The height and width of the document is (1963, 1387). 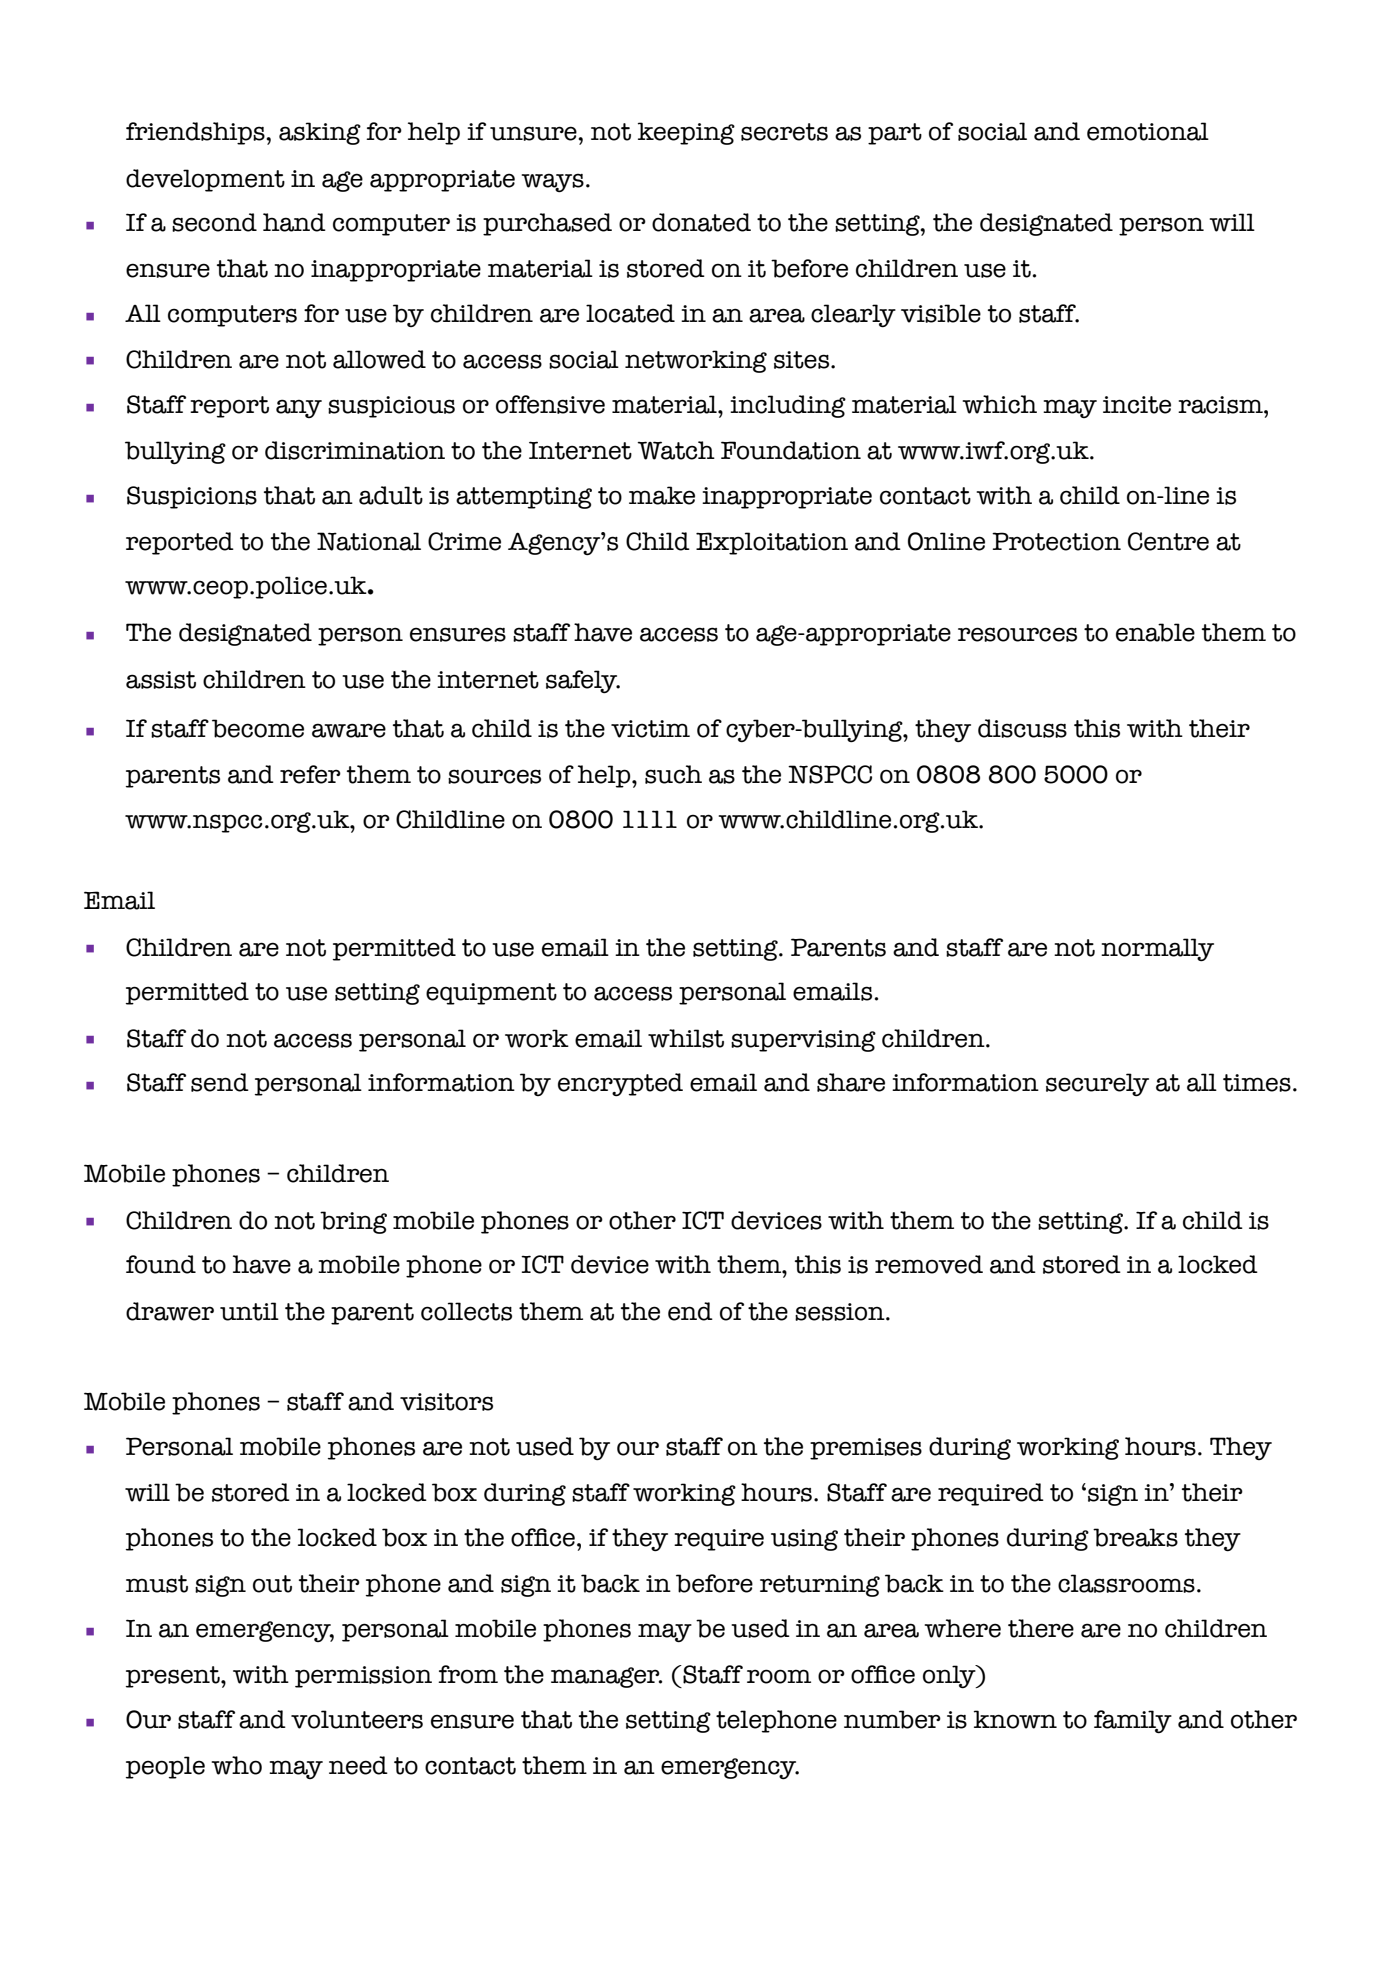 What do you see at coordinates (258, 728) in the document?
I see `become` at bounding box center [258, 728].
